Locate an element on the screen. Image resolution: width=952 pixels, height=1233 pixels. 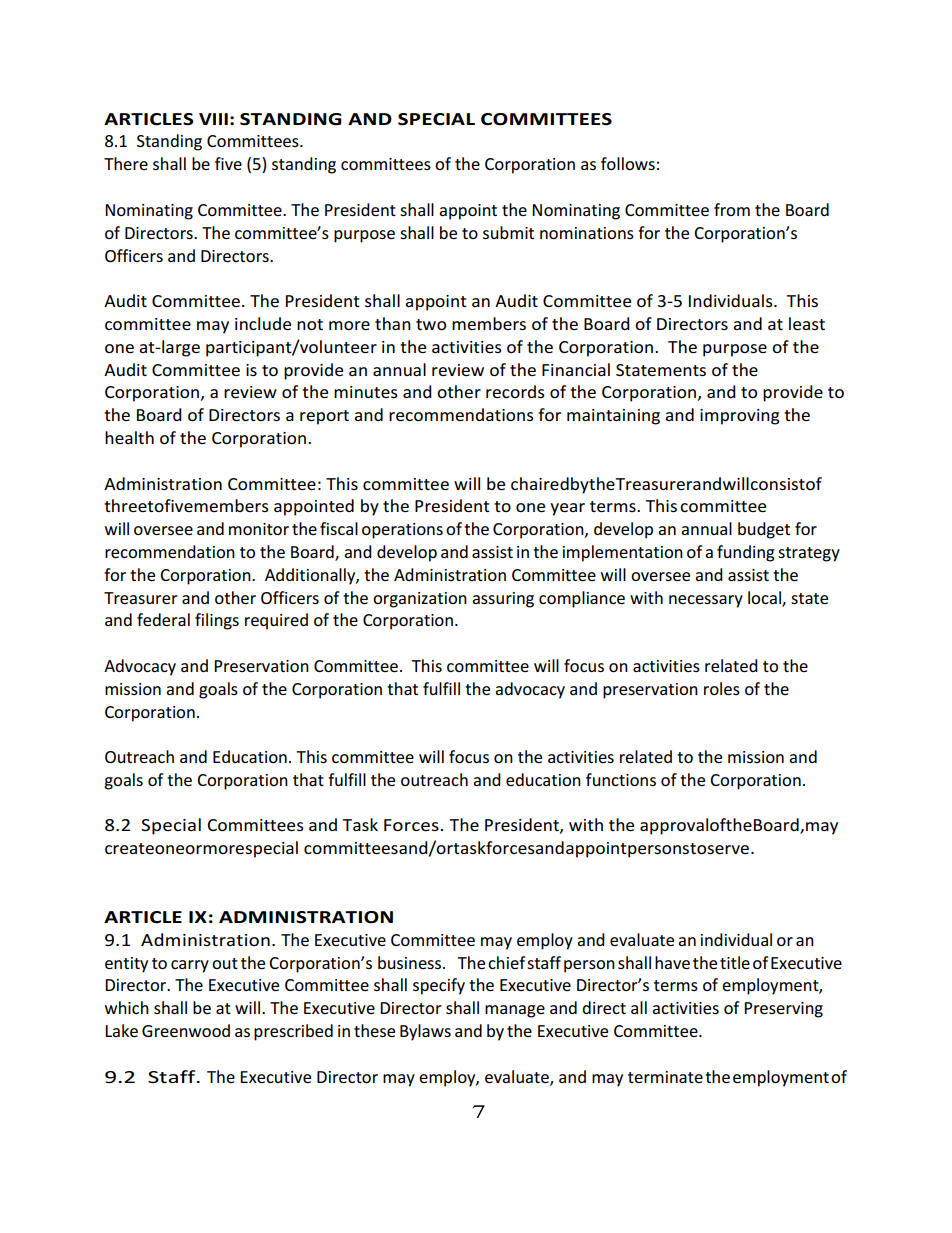
functions is located at coordinates (621, 779).
